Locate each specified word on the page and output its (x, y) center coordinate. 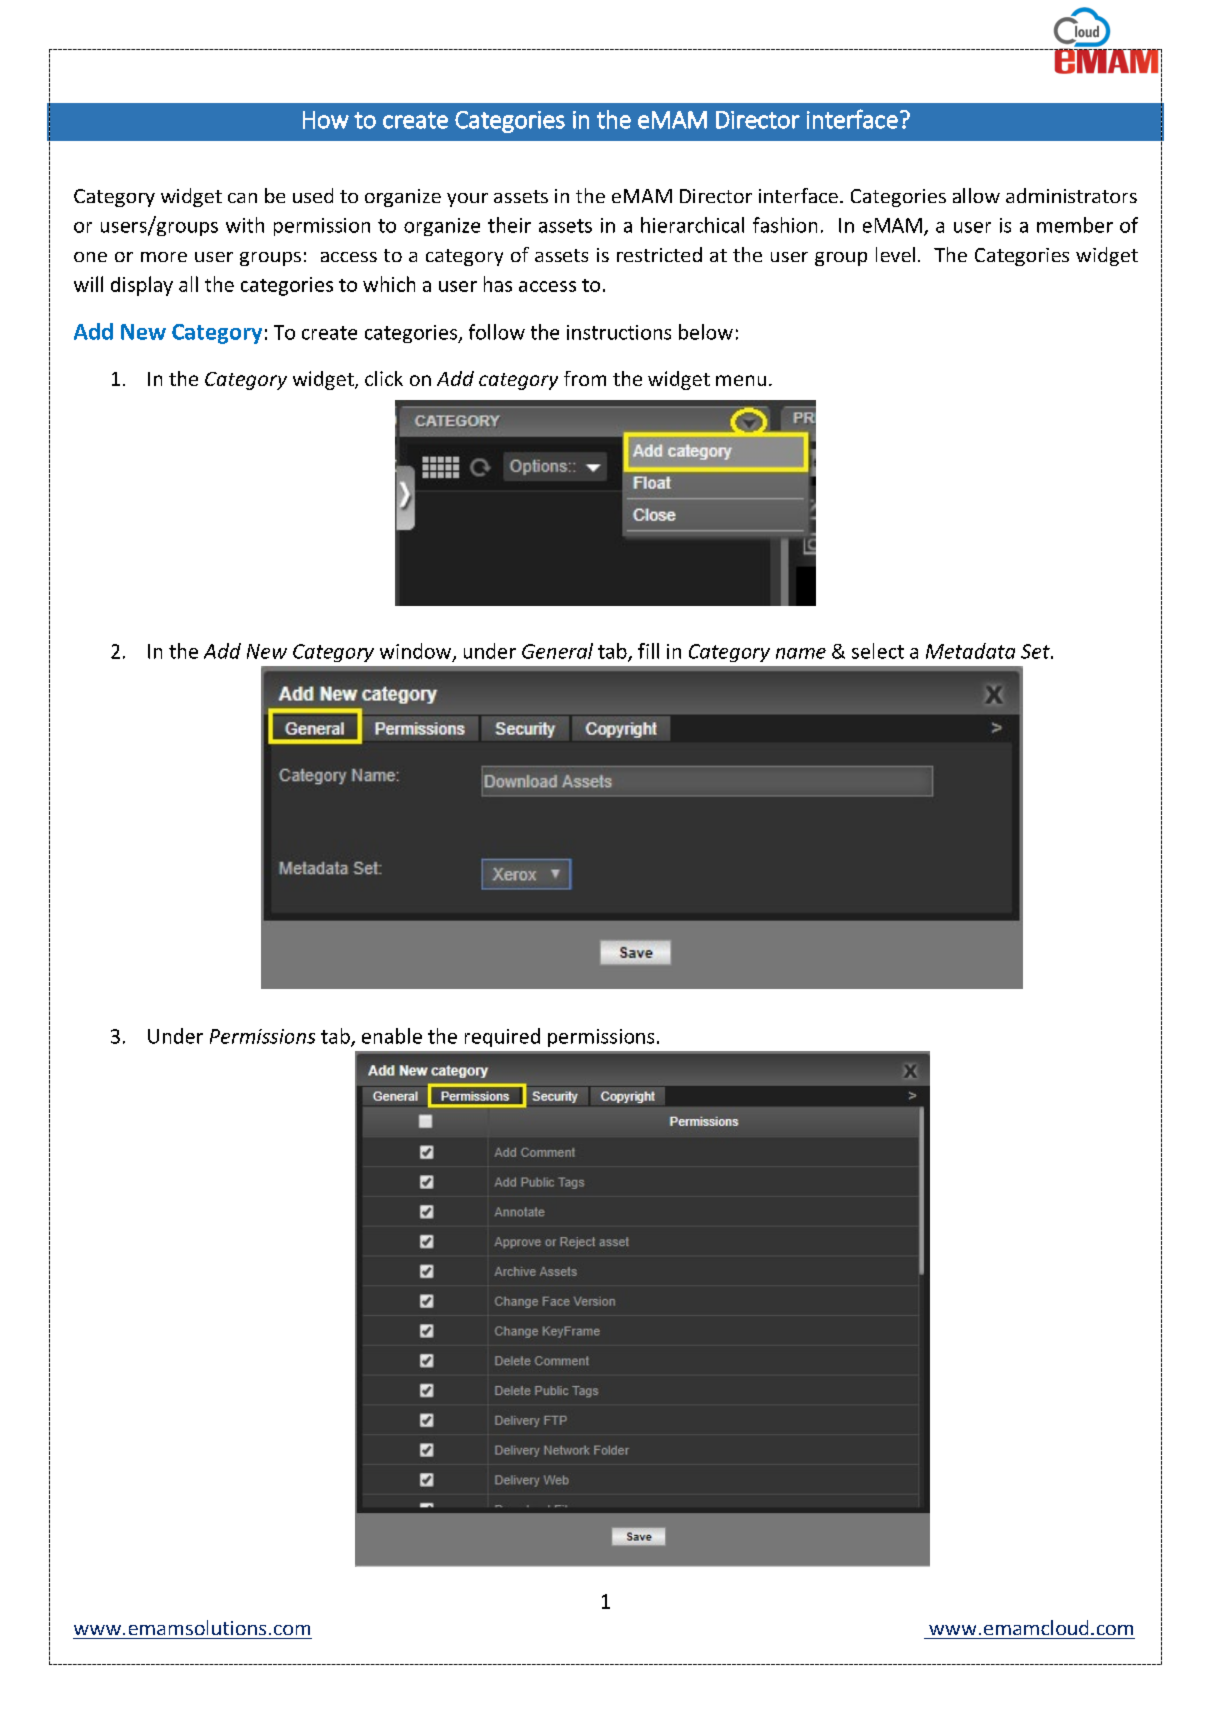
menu (741, 380)
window (417, 652)
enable (392, 1036)
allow (976, 195)
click (384, 378)
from (585, 378)
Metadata (970, 651)
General (557, 651)
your (467, 200)
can (242, 198)
